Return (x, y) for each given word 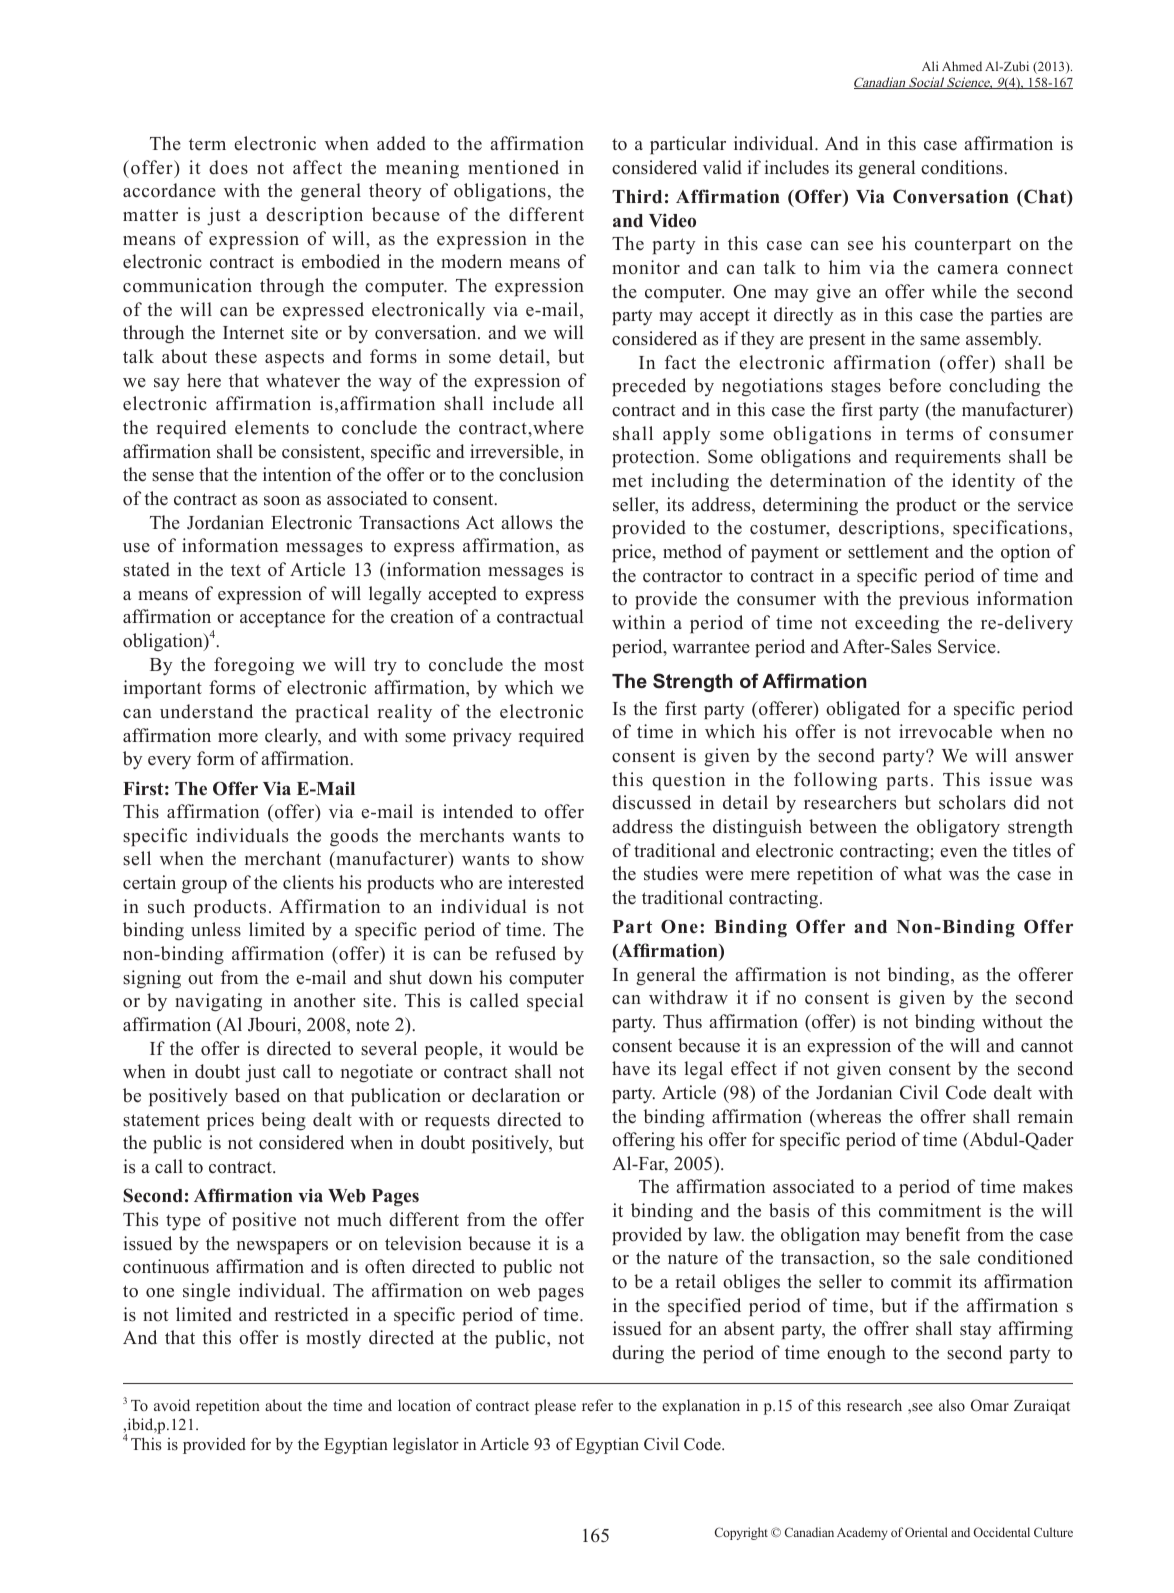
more (238, 738)
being (283, 1121)
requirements (948, 458)
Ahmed (962, 66)
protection (654, 458)
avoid (172, 1405)
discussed (651, 802)
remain (1045, 1116)
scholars (972, 802)
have (631, 1068)
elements (272, 427)
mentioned (513, 167)
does (228, 167)
